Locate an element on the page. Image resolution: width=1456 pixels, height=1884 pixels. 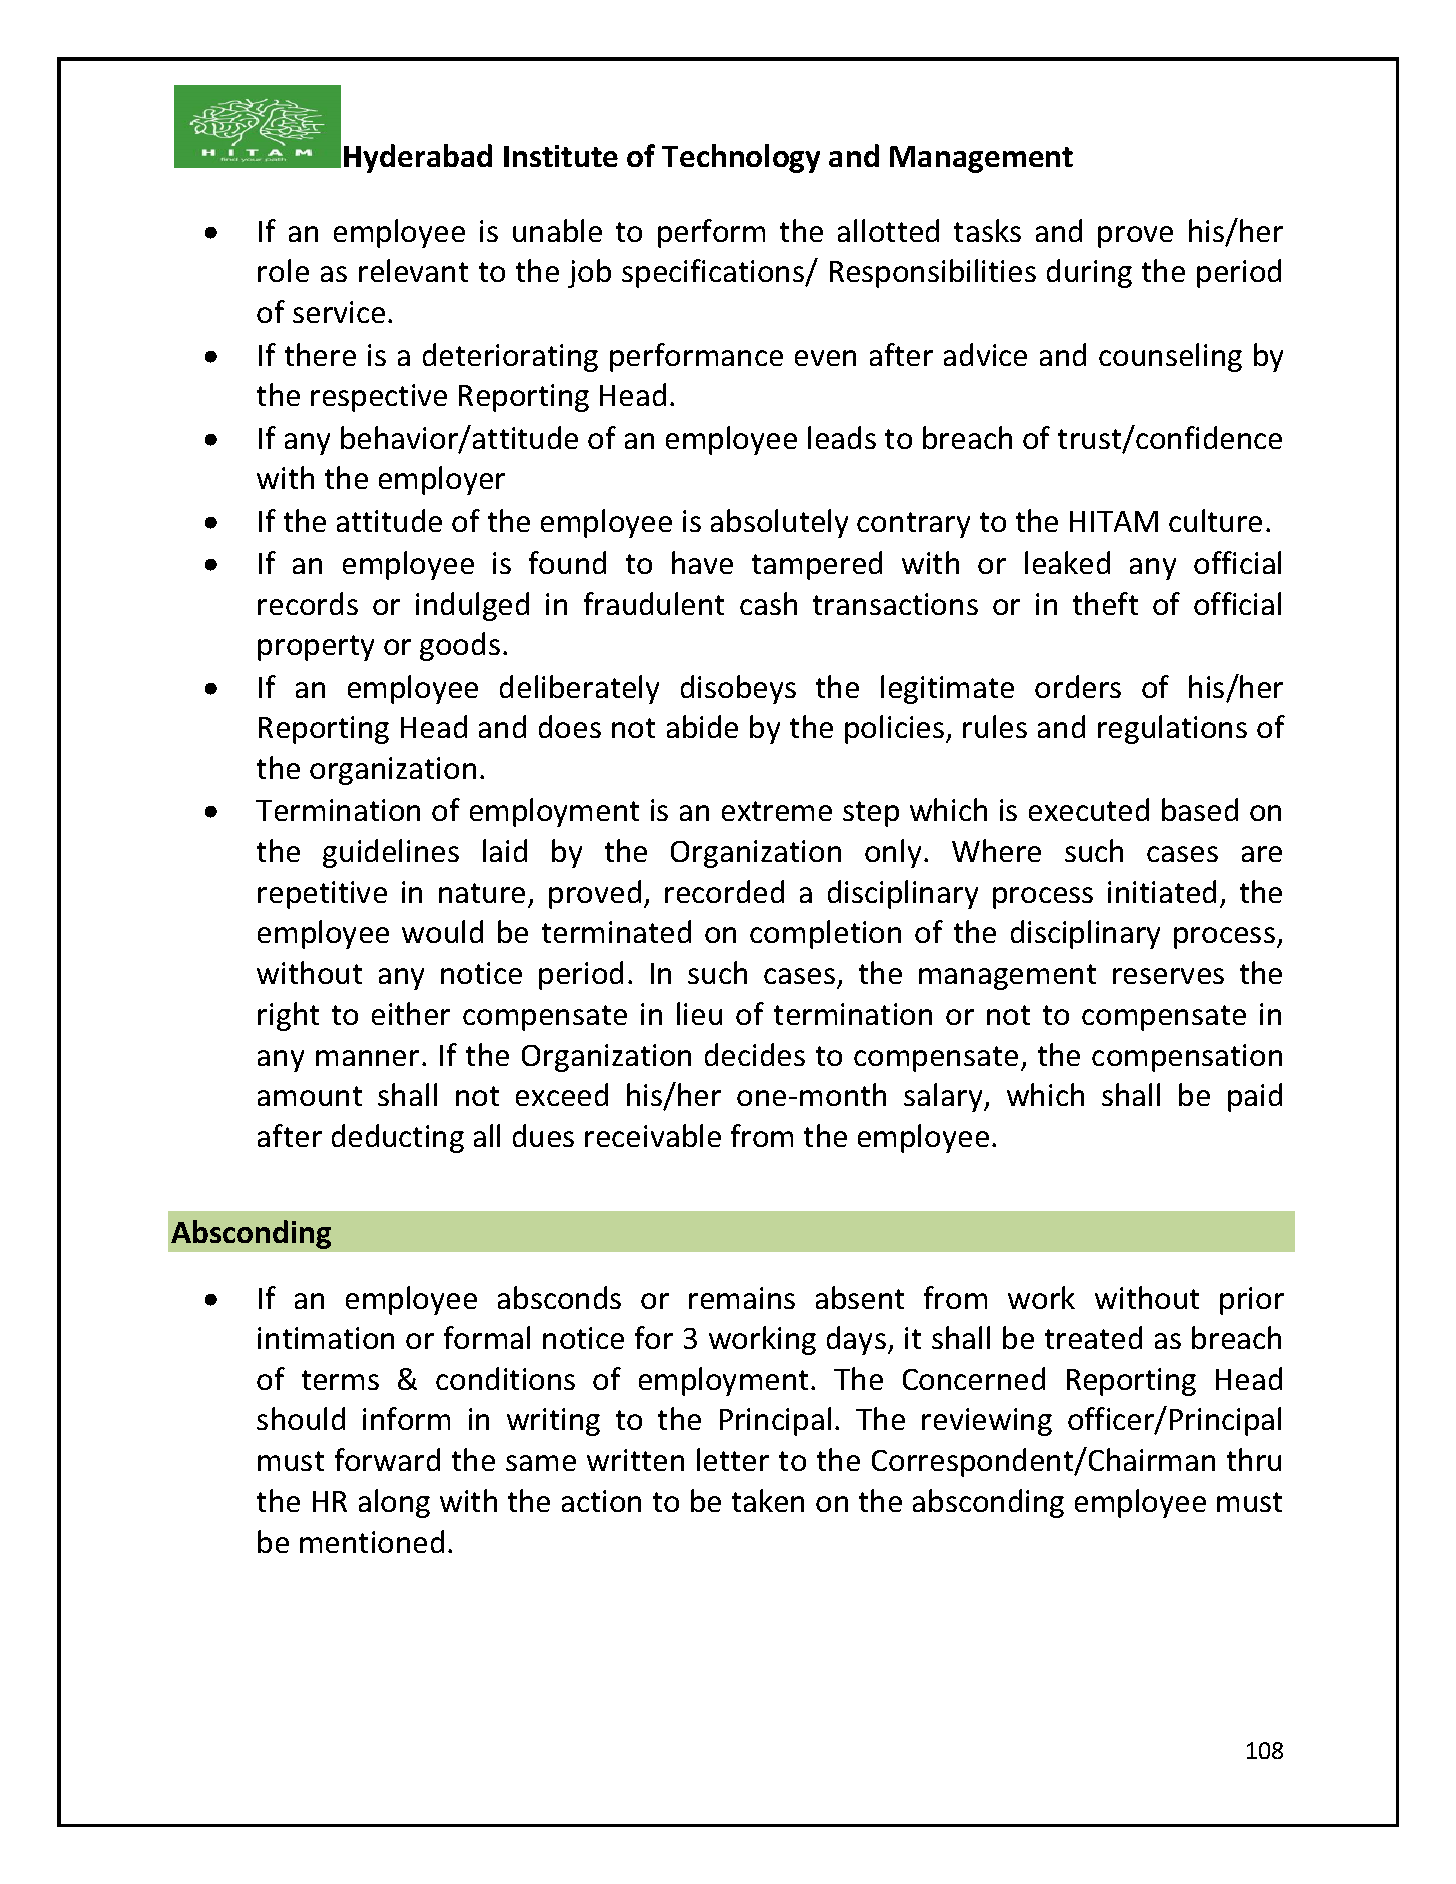
employer is located at coordinates (442, 480).
